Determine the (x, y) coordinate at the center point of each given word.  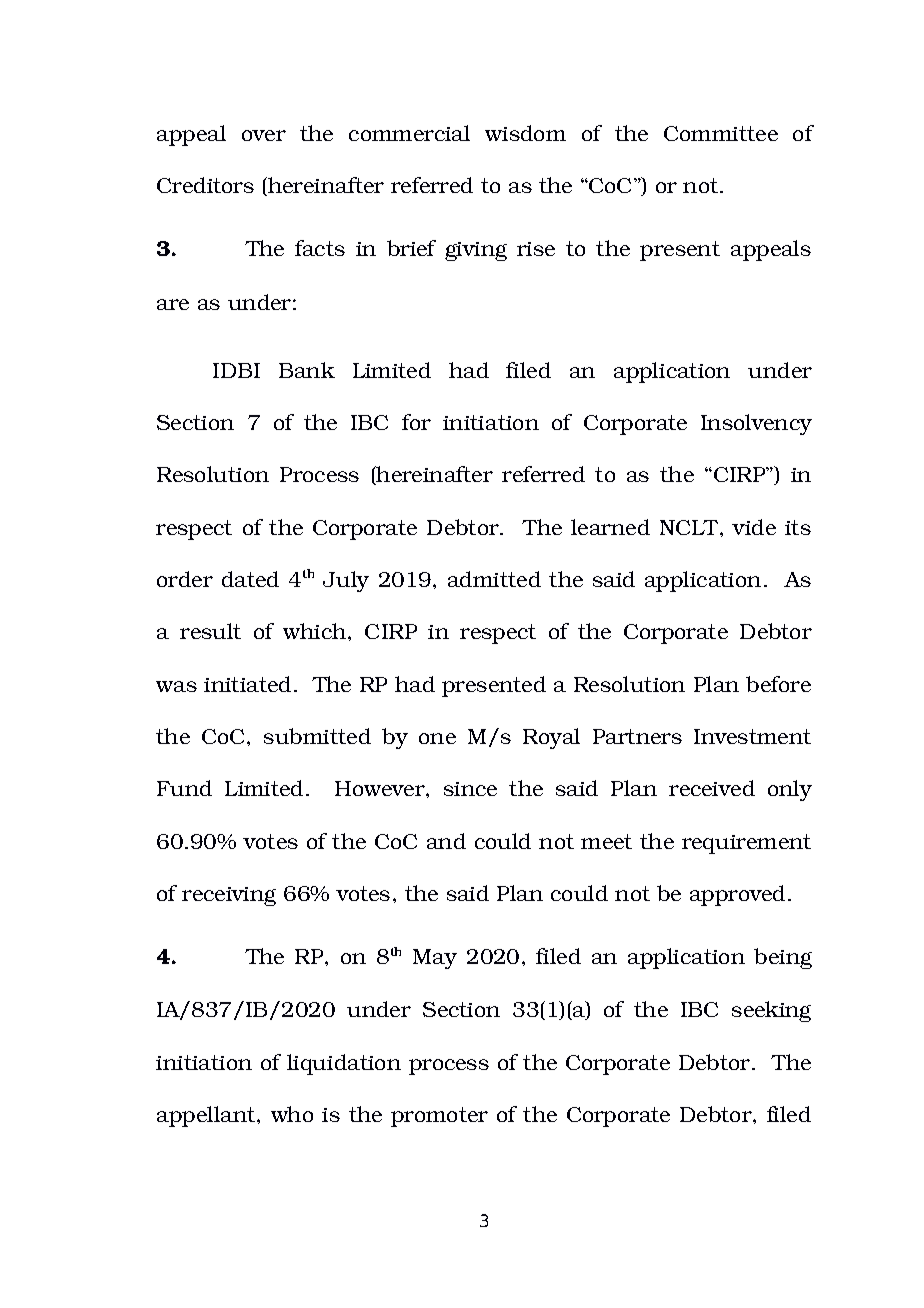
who (292, 1114)
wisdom (525, 133)
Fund (184, 788)
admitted (494, 579)
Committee (721, 133)
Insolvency (756, 424)
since (470, 789)
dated (250, 579)
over (264, 135)
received (712, 788)
